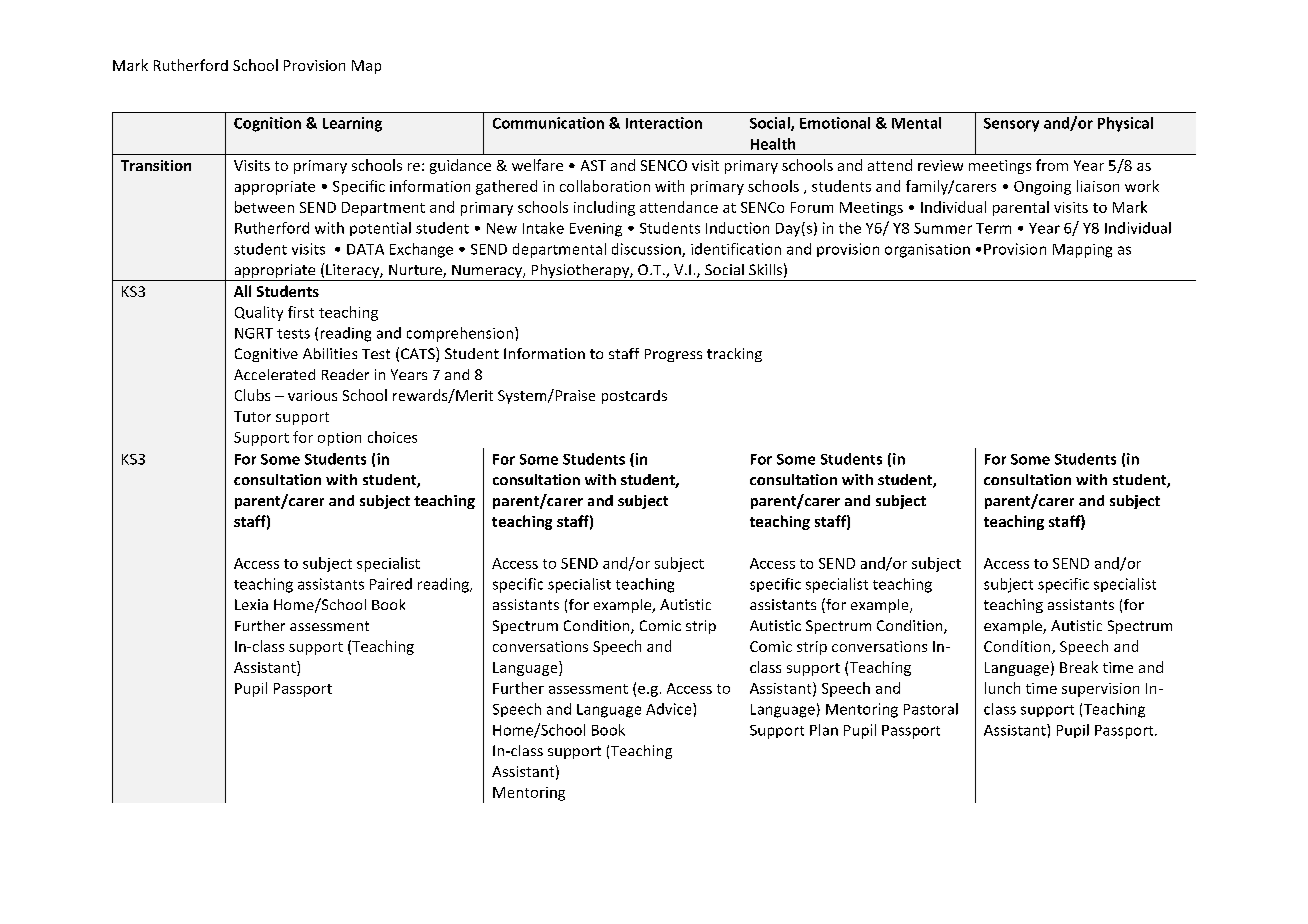 The width and height of the screenshot is (1308, 924). I want to click on Break, so click(1079, 667).
